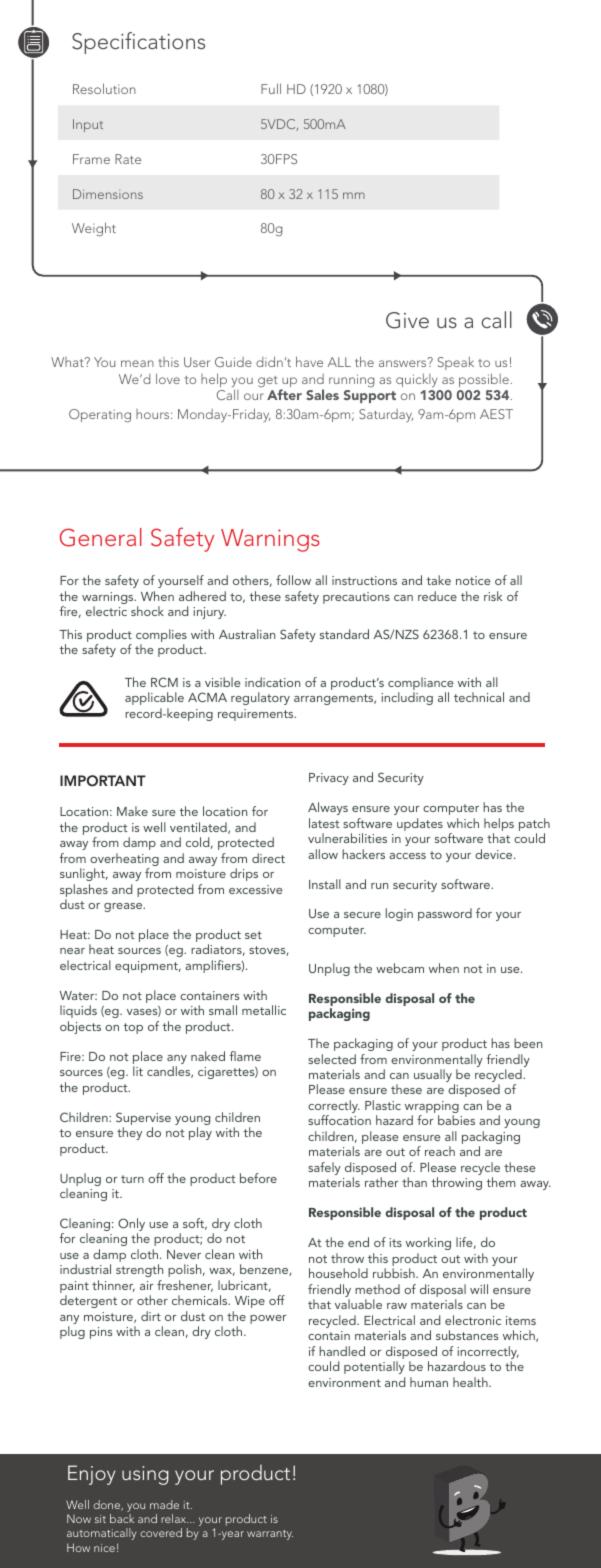  I want to click on selected, so click(332, 1059).
